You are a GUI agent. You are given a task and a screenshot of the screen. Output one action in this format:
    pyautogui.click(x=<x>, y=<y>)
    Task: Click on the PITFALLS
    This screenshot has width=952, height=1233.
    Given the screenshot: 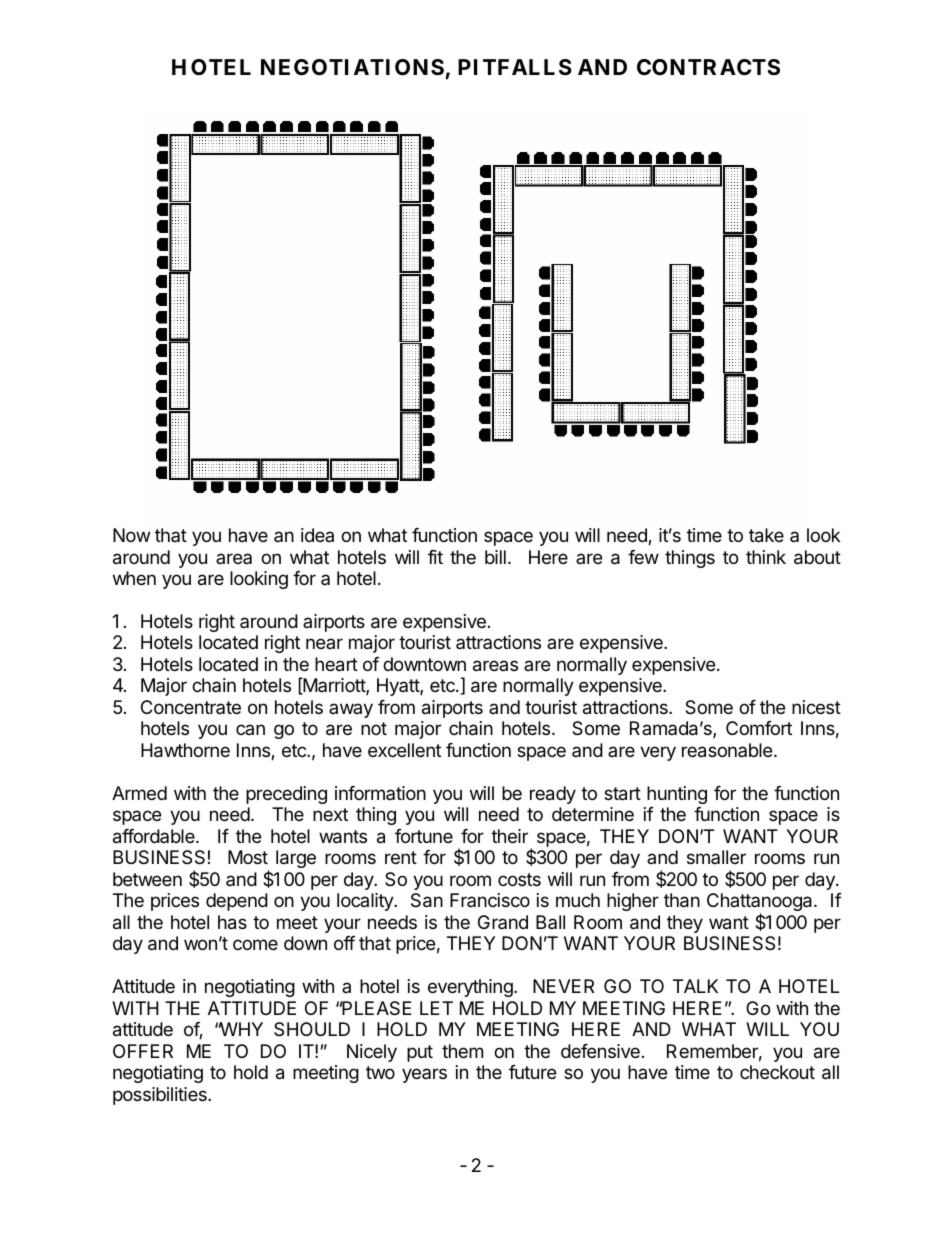 What is the action you would take?
    pyautogui.click(x=515, y=67)
